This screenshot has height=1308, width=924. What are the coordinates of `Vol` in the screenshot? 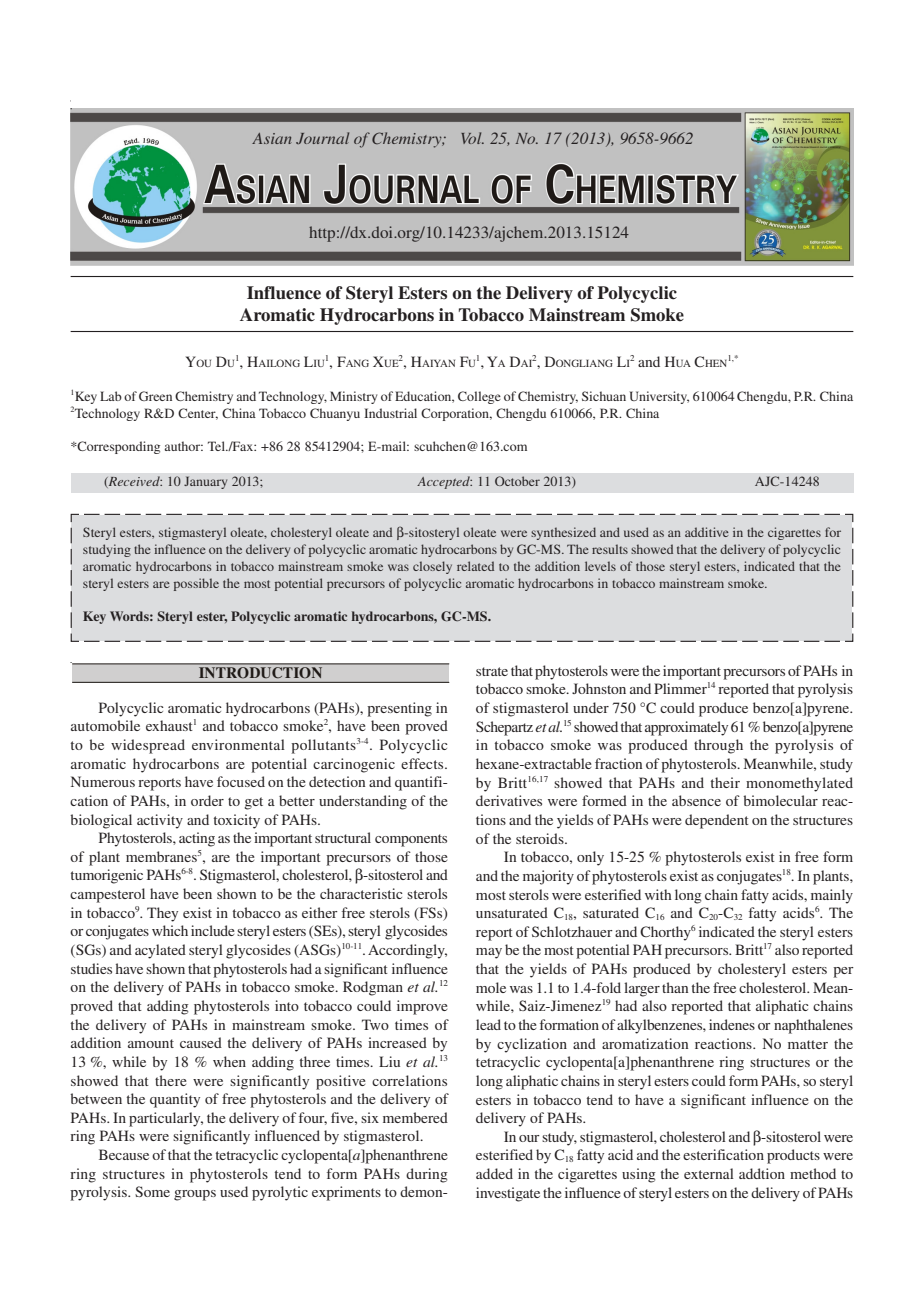 It's located at (472, 138).
